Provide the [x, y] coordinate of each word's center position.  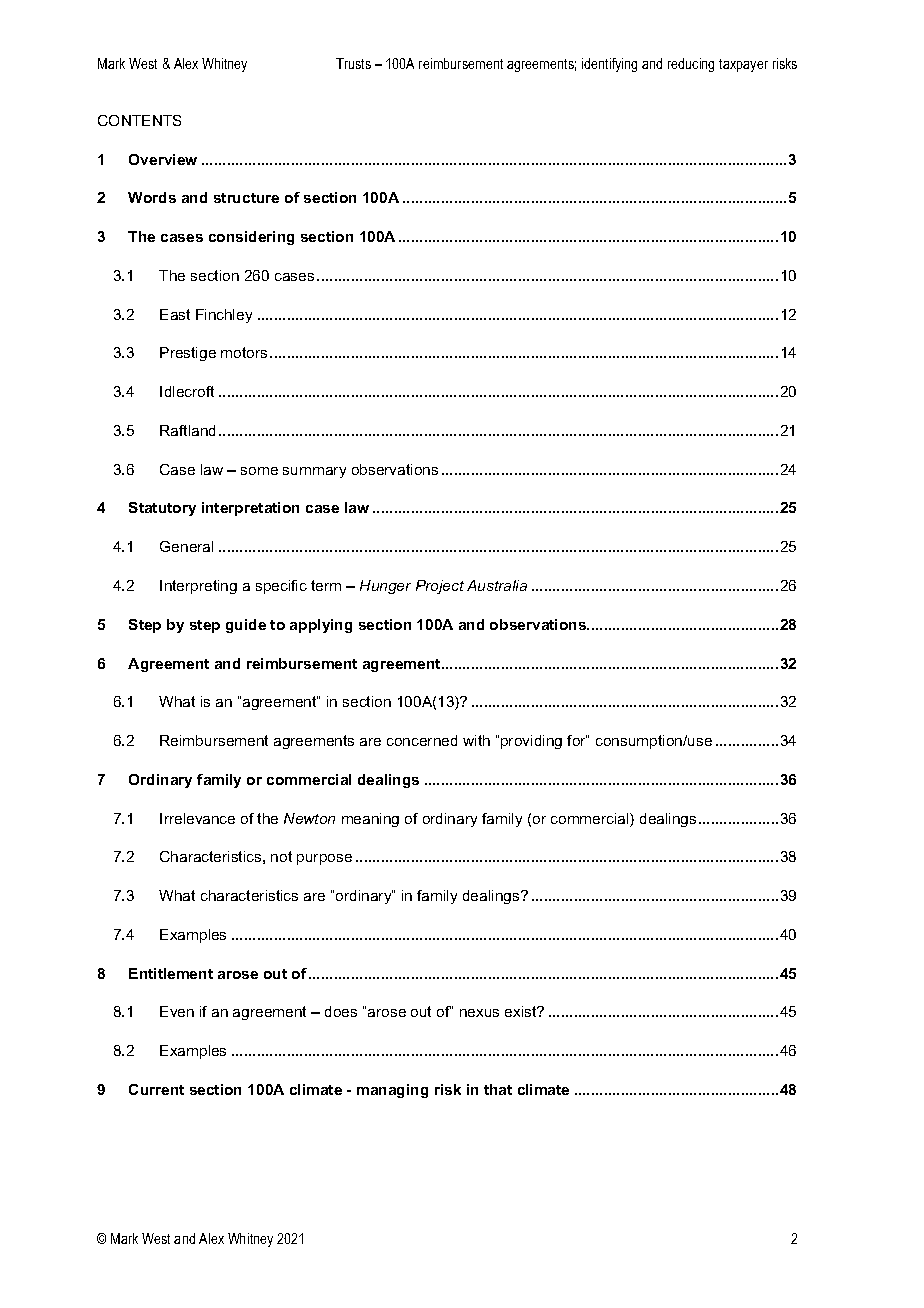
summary [314, 472]
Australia [497, 585]
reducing [691, 65]
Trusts [353, 63]
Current [156, 1089]
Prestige [188, 354]
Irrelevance [197, 818]
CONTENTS [139, 120]
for [577, 740]
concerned [422, 740]
